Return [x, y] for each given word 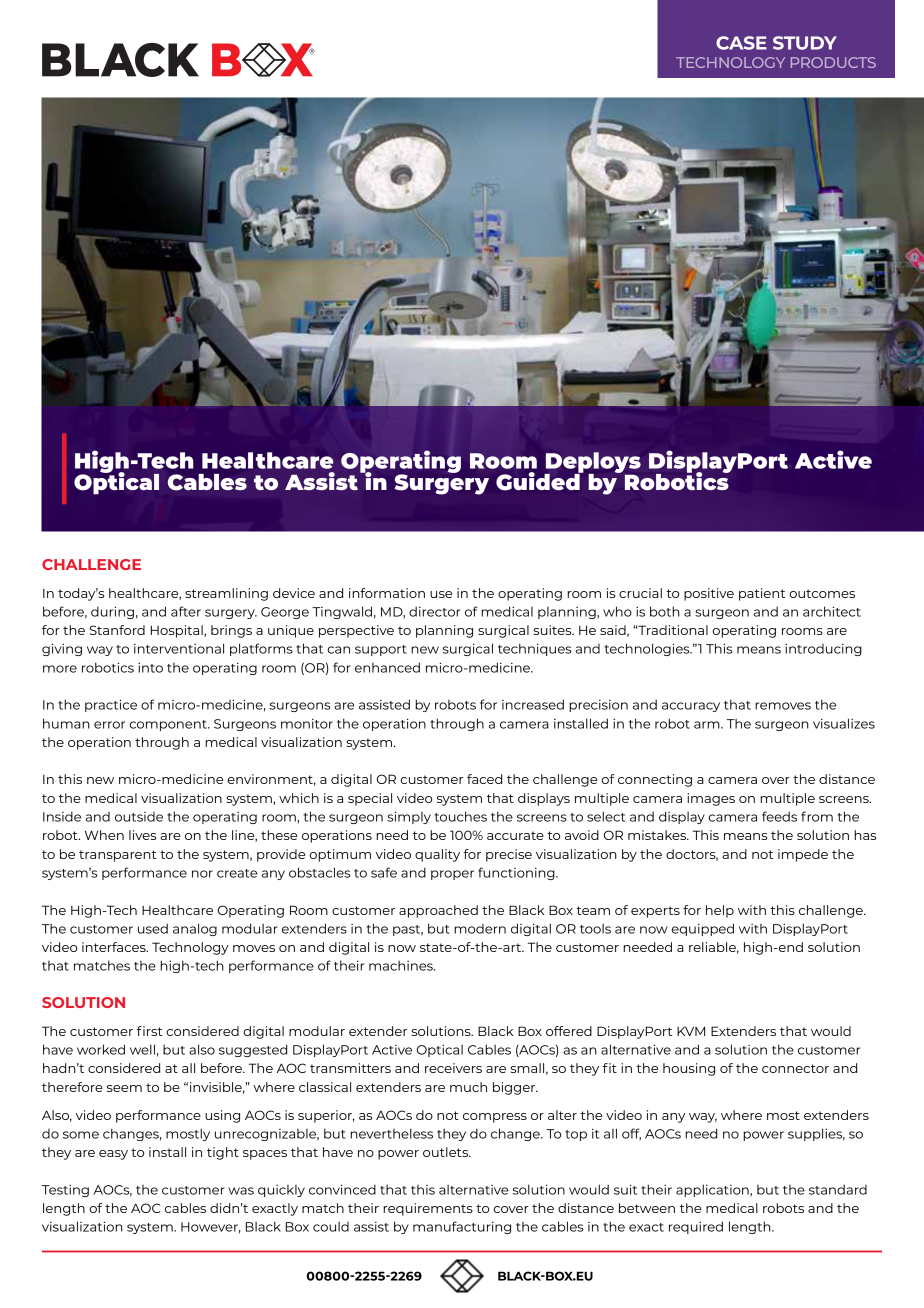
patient [762, 594]
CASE [741, 43]
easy [113, 1155]
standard [838, 1189]
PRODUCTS [833, 62]
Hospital [178, 631]
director [434, 611]
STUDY [805, 43]
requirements [428, 1209]
